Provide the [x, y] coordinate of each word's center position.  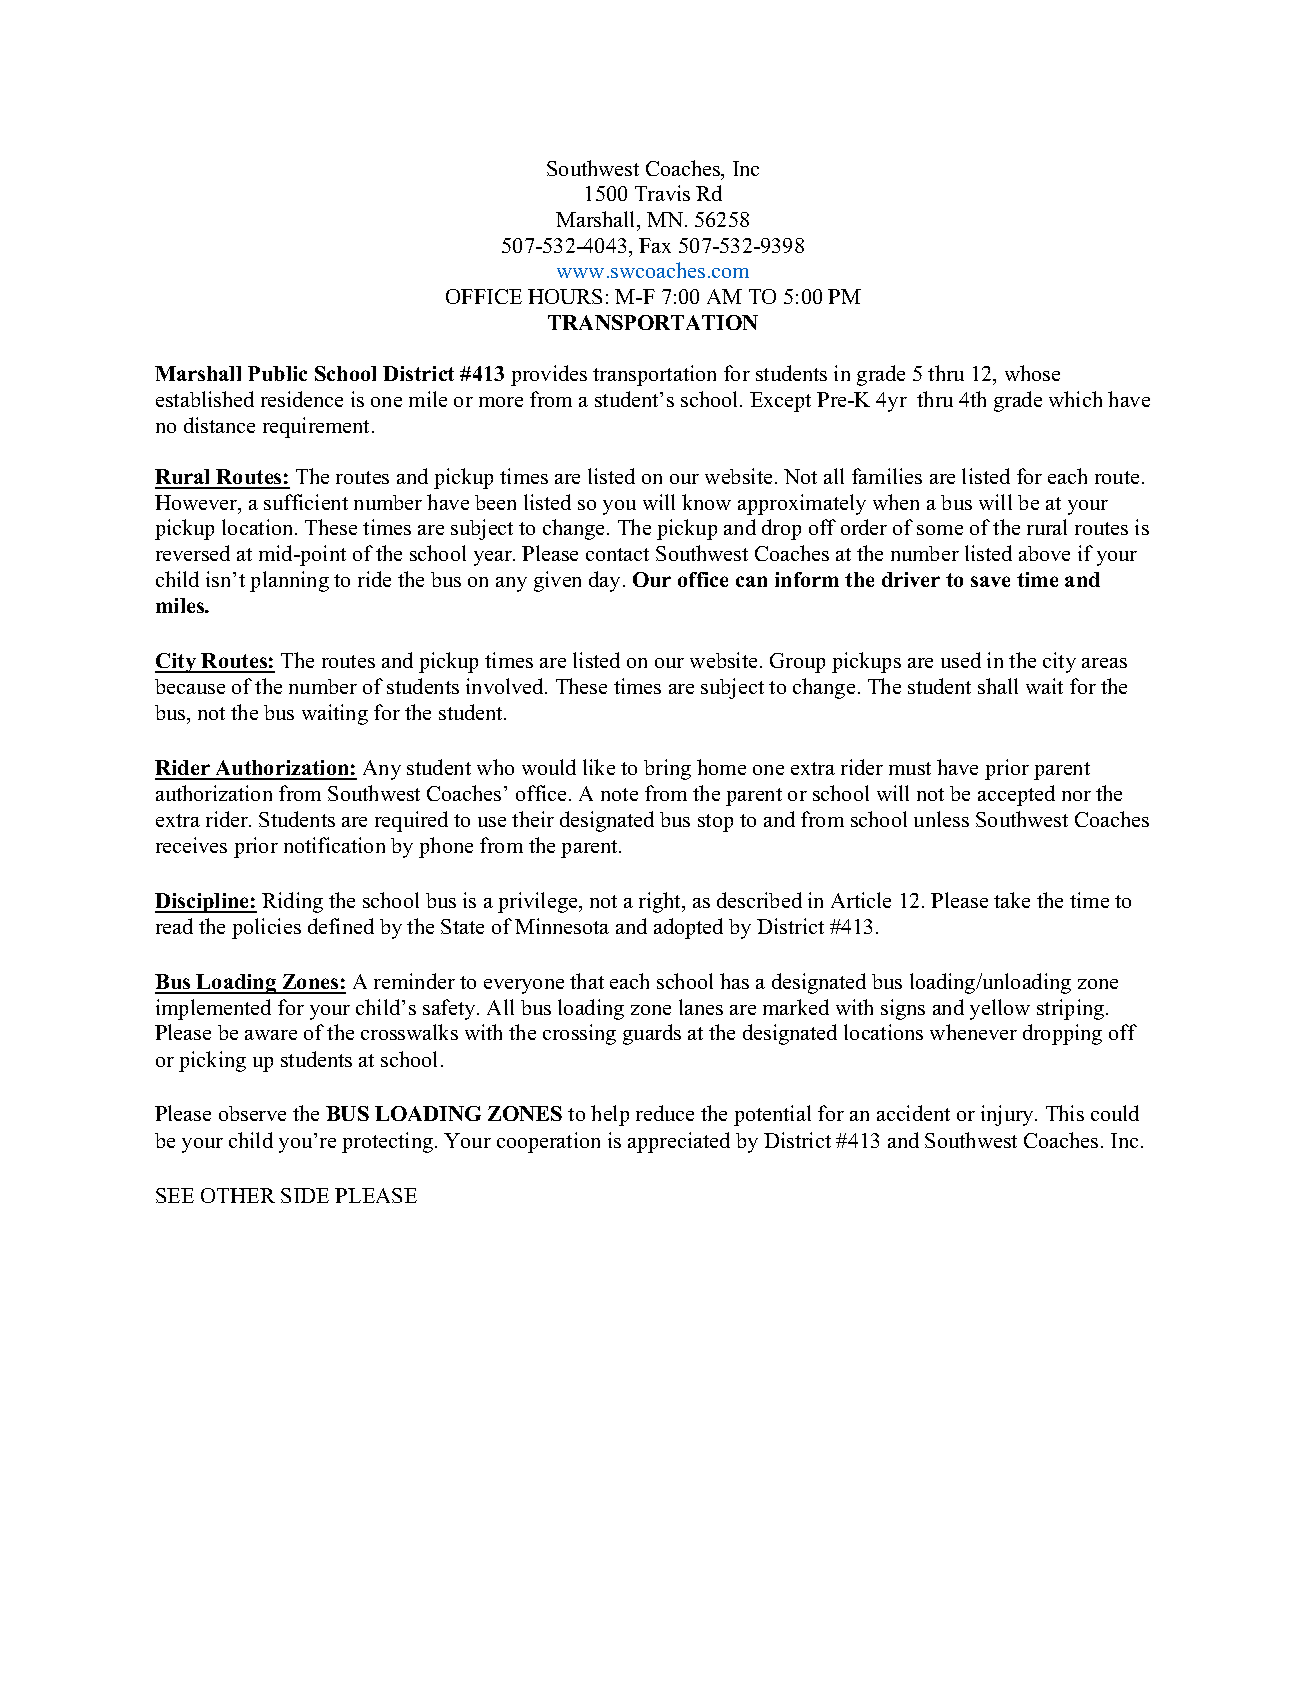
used [961, 660]
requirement [318, 427]
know [706, 502]
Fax [655, 245]
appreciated [679, 1142]
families [887, 476]
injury [1008, 1115]
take [1012, 900]
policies [266, 928]
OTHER [238, 1195]
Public [277, 373]
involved [506, 686]
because [190, 686]
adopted [688, 928]
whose [1032, 373]
